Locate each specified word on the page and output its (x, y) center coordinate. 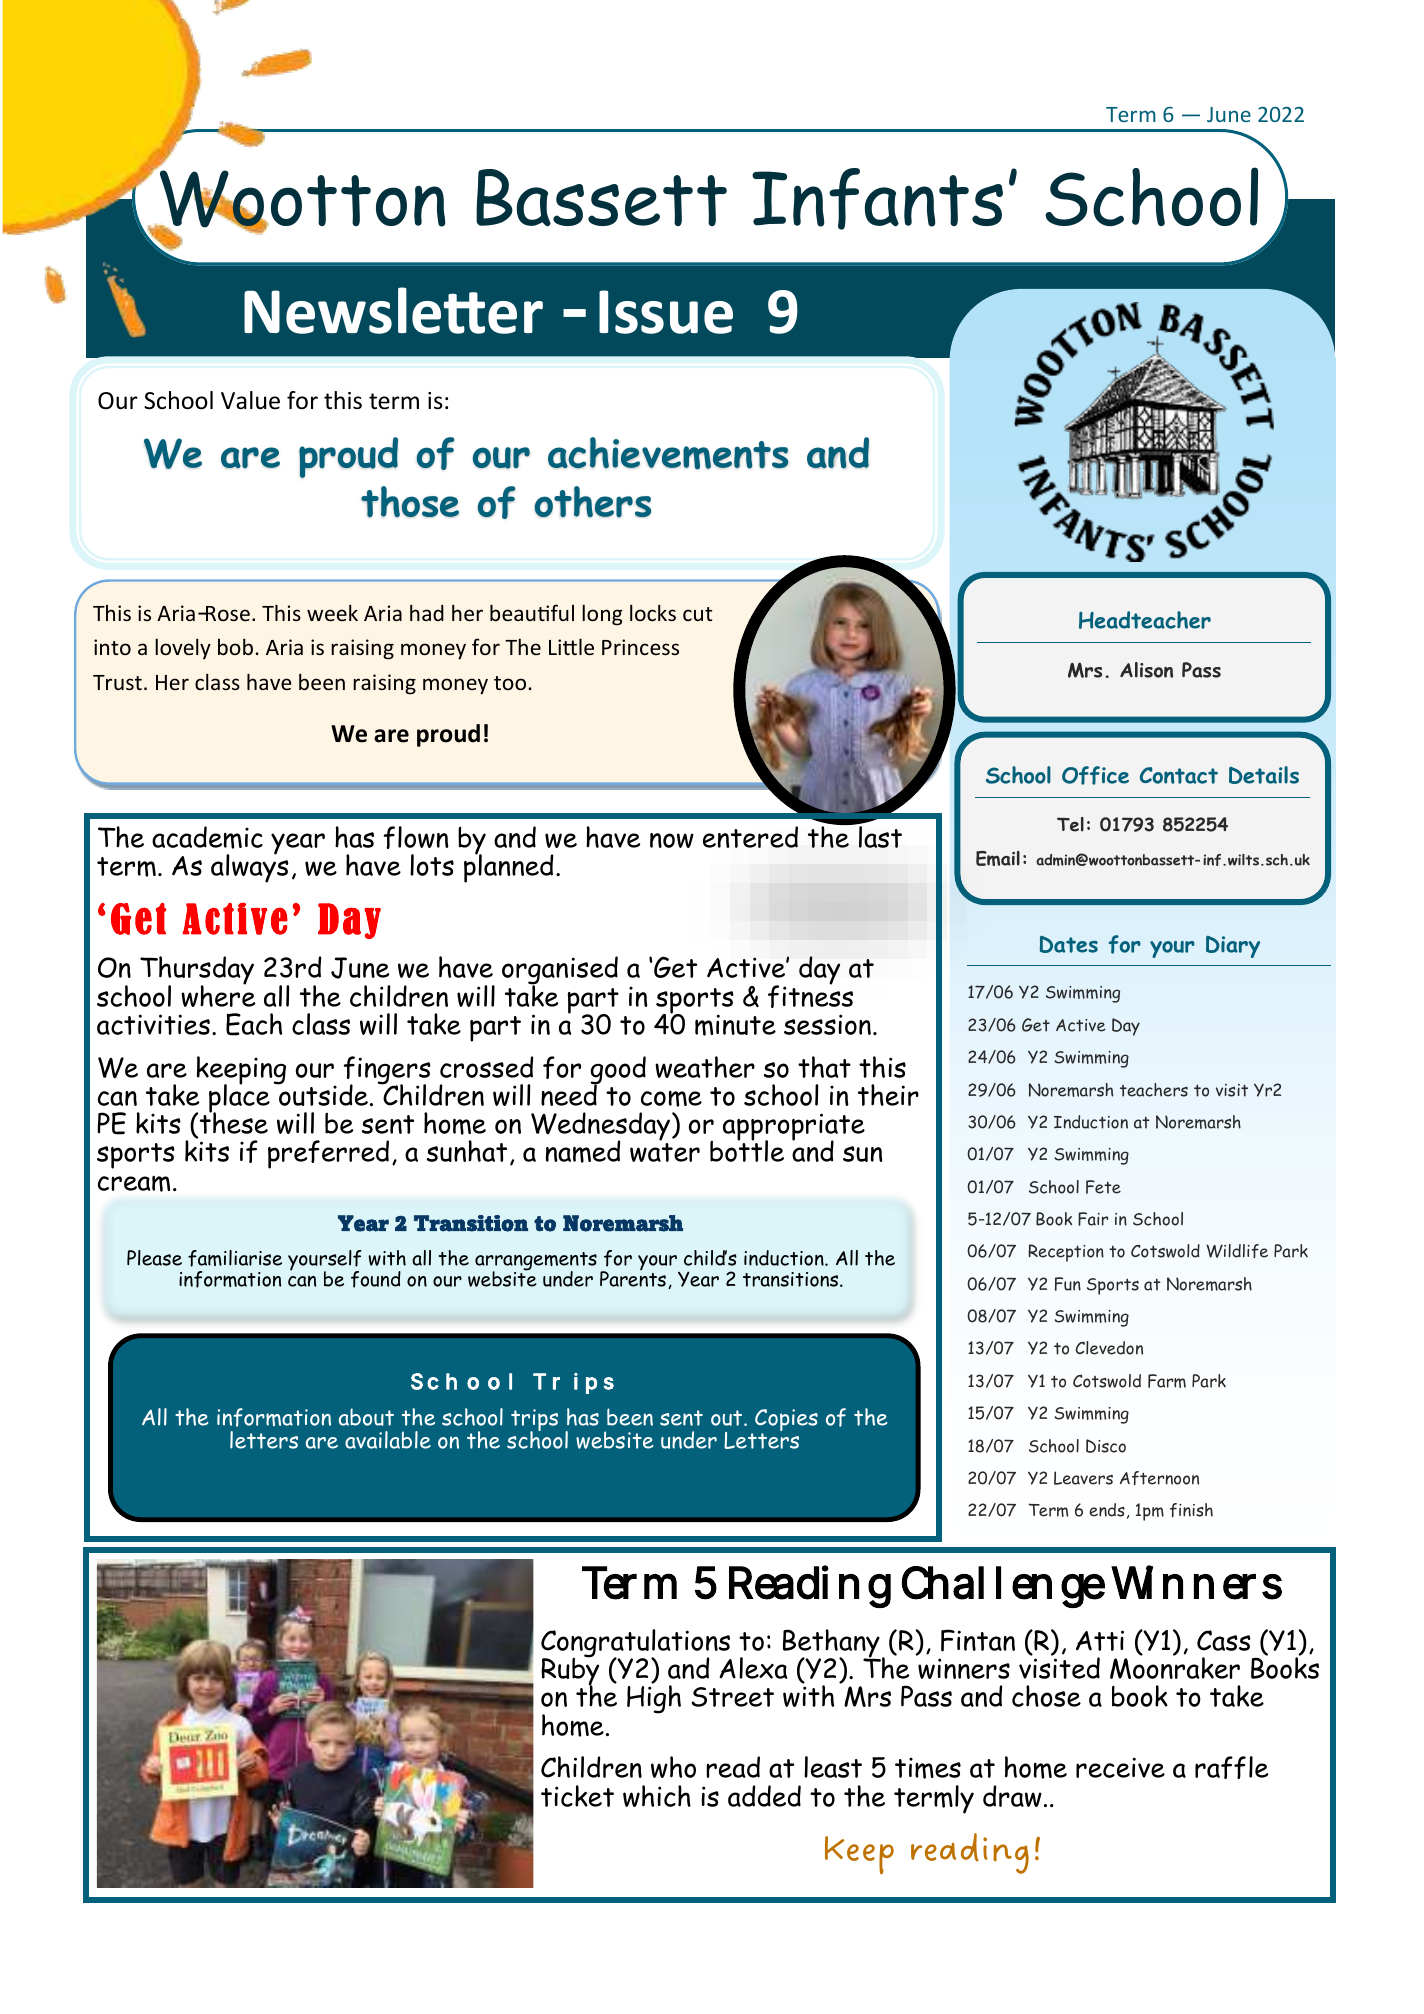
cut (697, 614)
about (366, 1417)
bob (235, 646)
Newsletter (393, 310)
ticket (577, 1796)
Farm (1167, 1381)
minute (735, 1025)
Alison (1146, 670)
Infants (877, 199)
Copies (786, 1421)
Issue (666, 312)
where (218, 995)
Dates (1069, 944)
